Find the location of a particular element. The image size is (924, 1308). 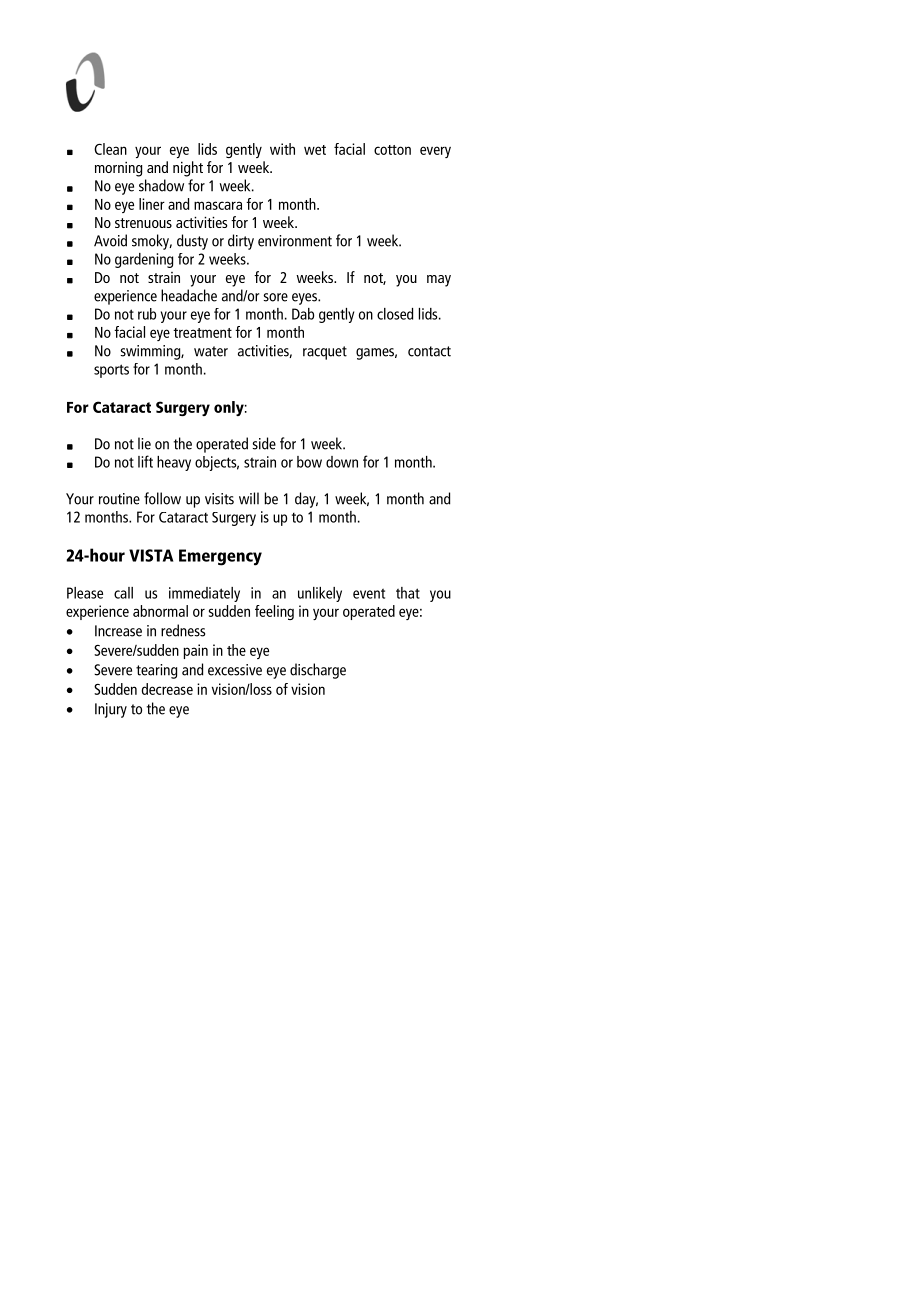

excessive is located at coordinates (235, 670).
